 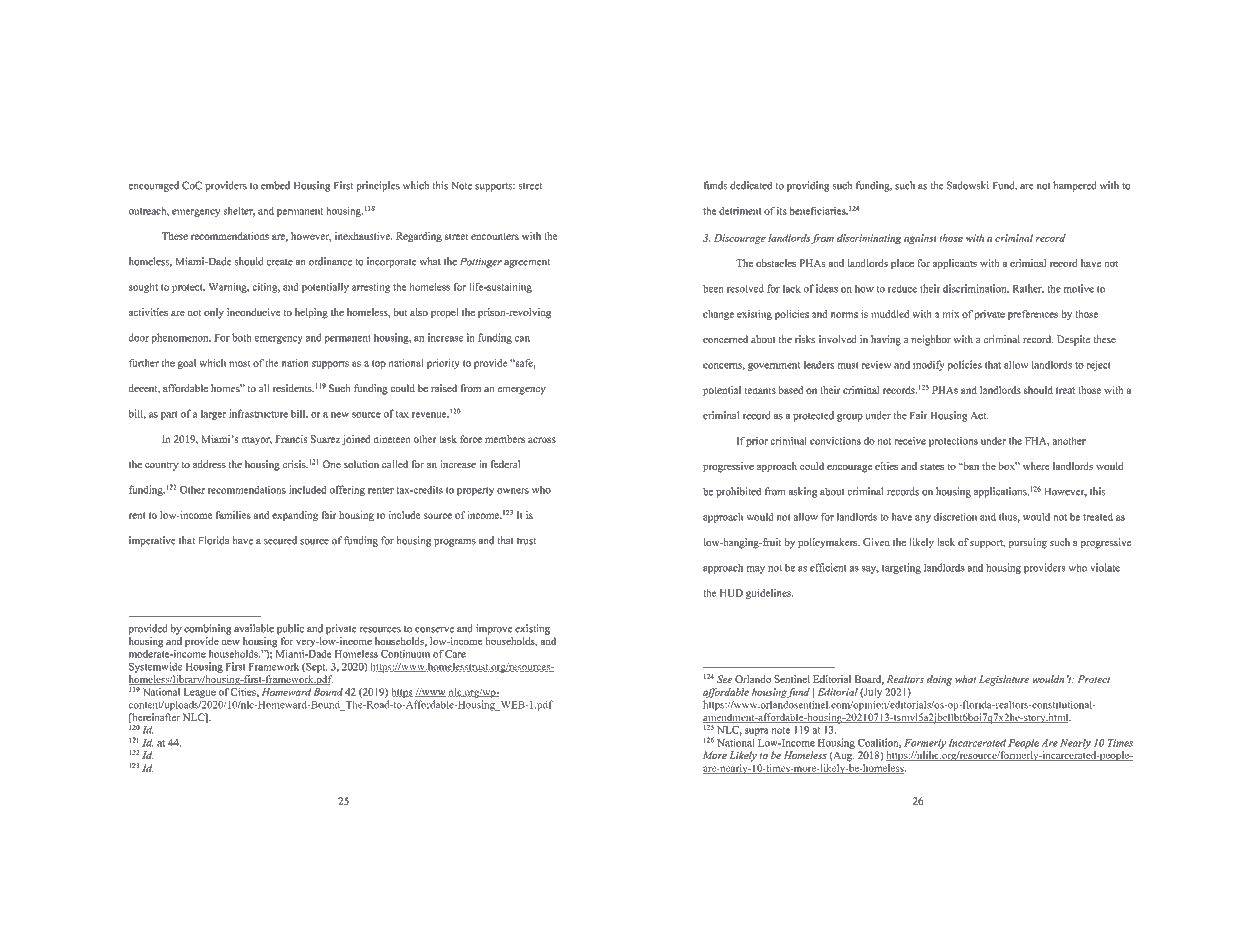 What do you see at coordinates (455, 543) in the screenshot?
I see `programs` at bounding box center [455, 543].
